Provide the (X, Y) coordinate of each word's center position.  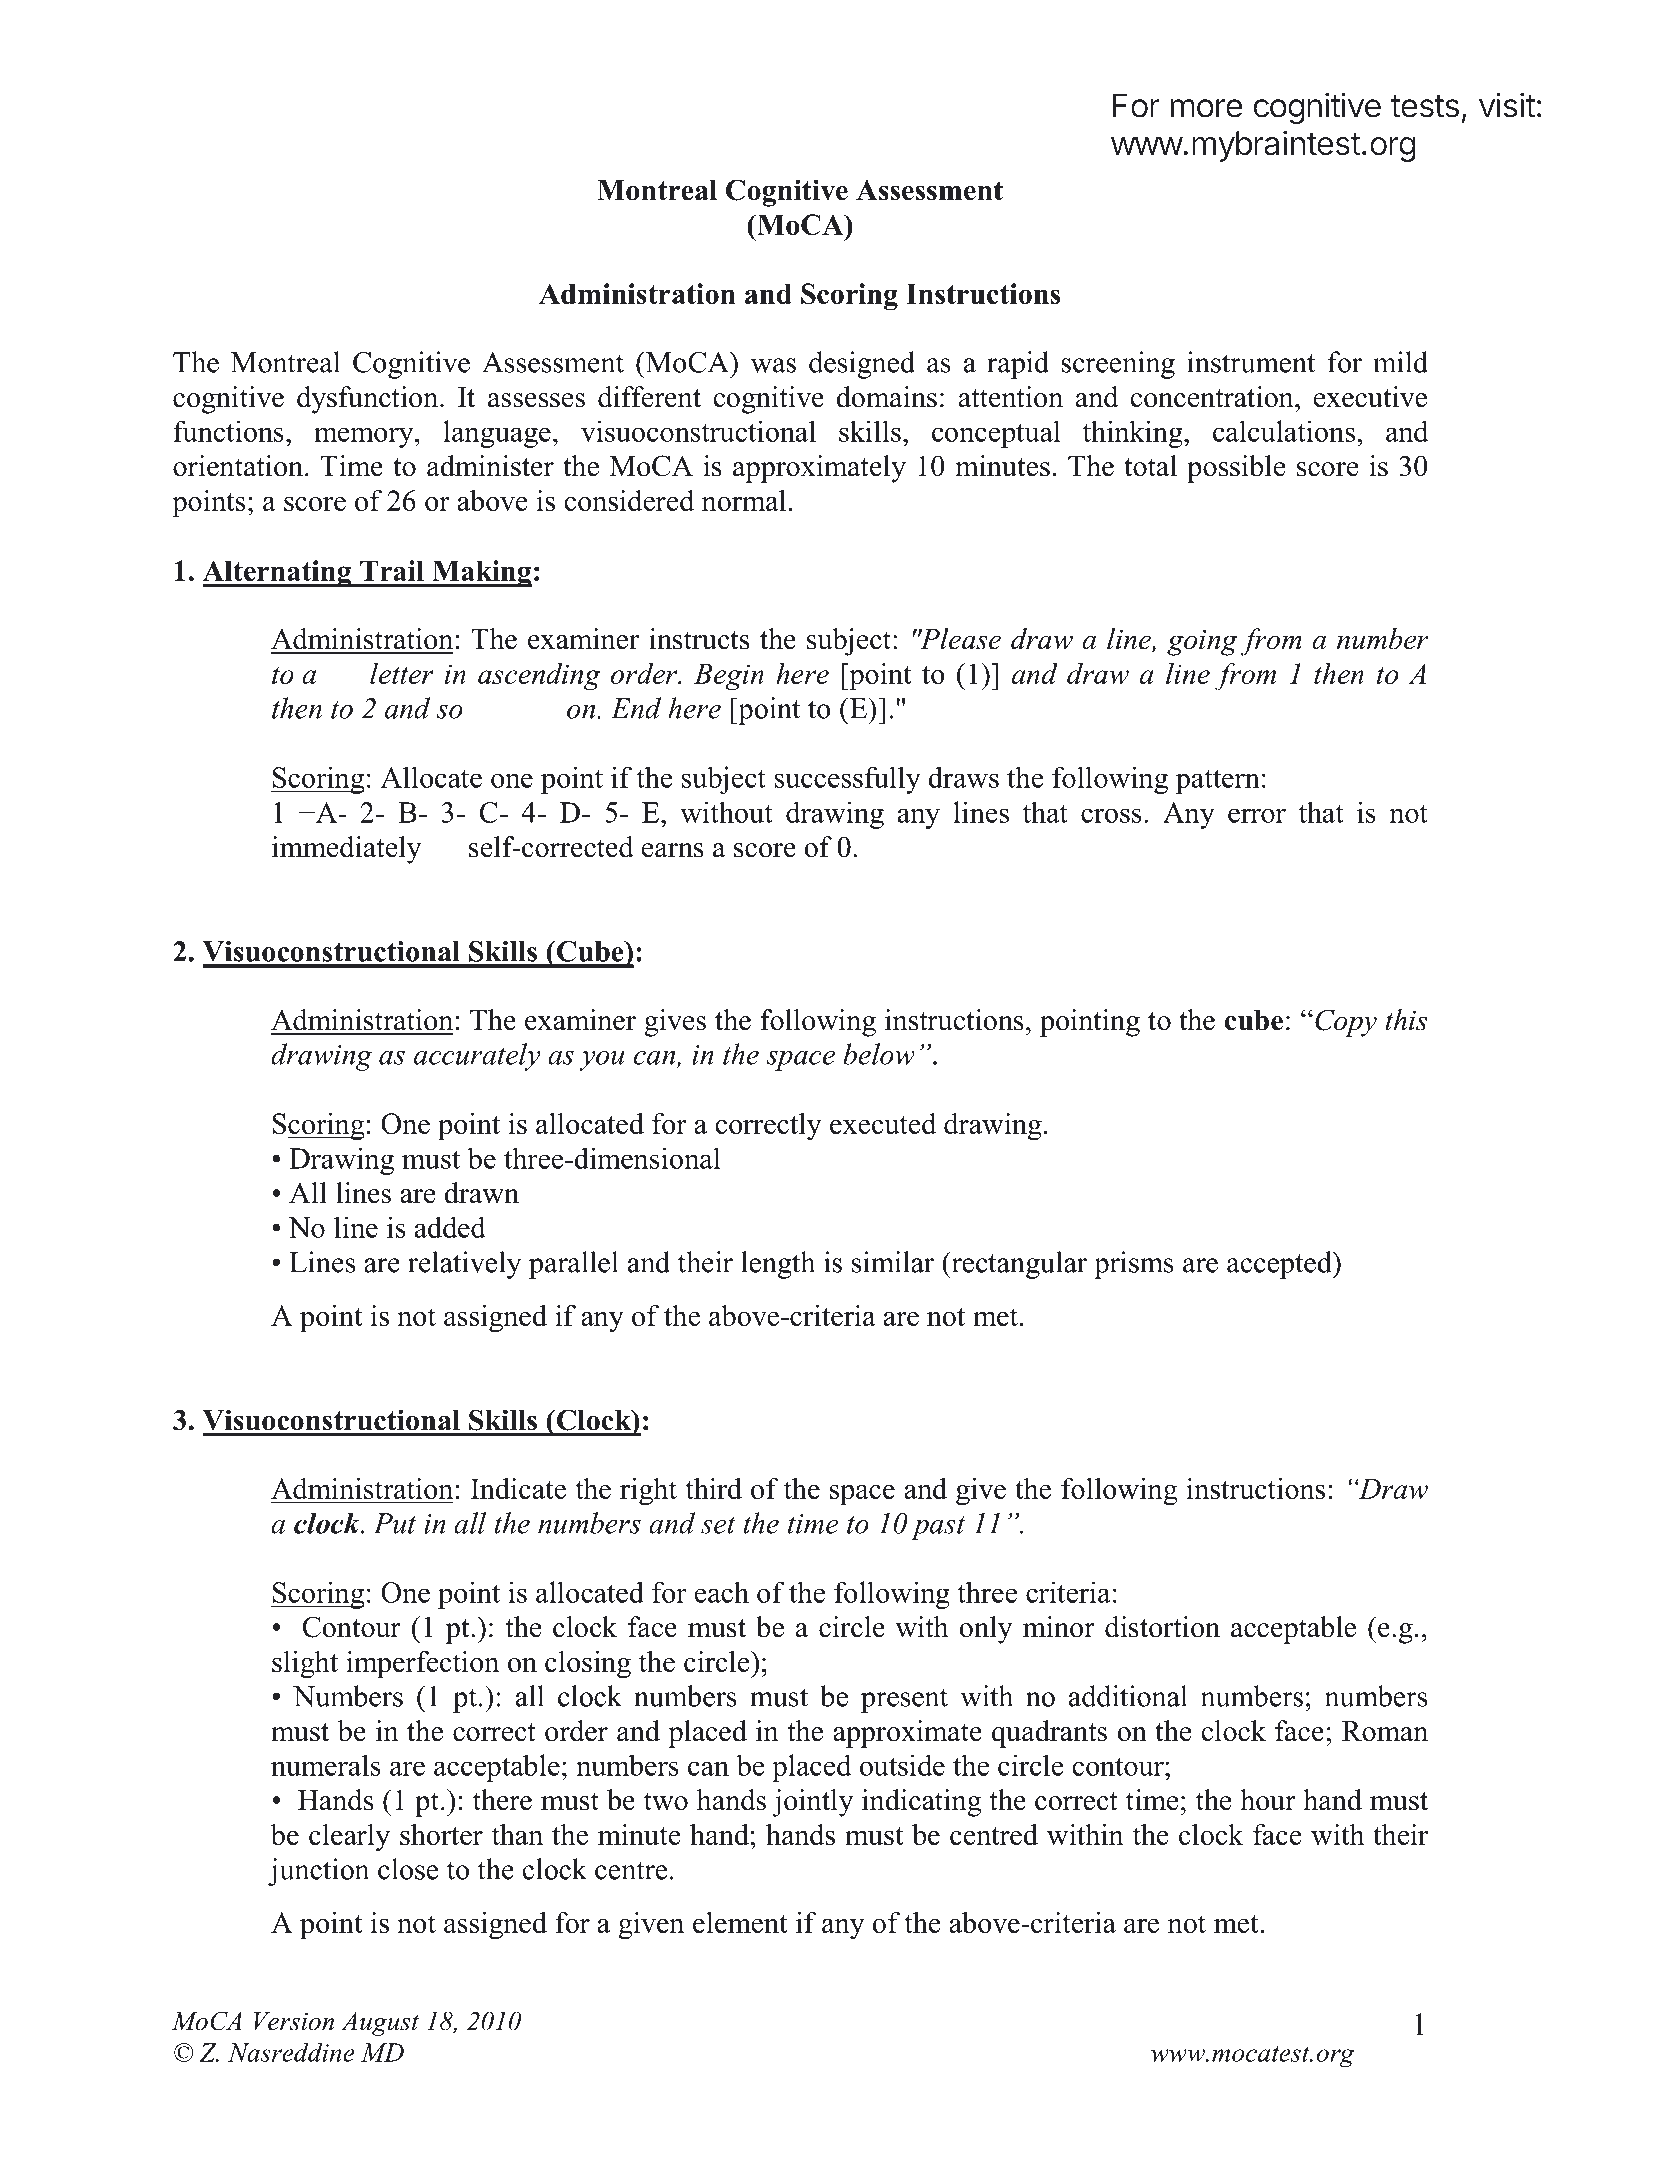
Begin (729, 677)
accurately (477, 1057)
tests (1425, 106)
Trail (392, 570)
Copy (1346, 1023)
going (1202, 643)
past (938, 1528)
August (380, 2023)
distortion (1162, 1627)
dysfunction (369, 400)
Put (395, 1523)
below (879, 1054)
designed (862, 365)
